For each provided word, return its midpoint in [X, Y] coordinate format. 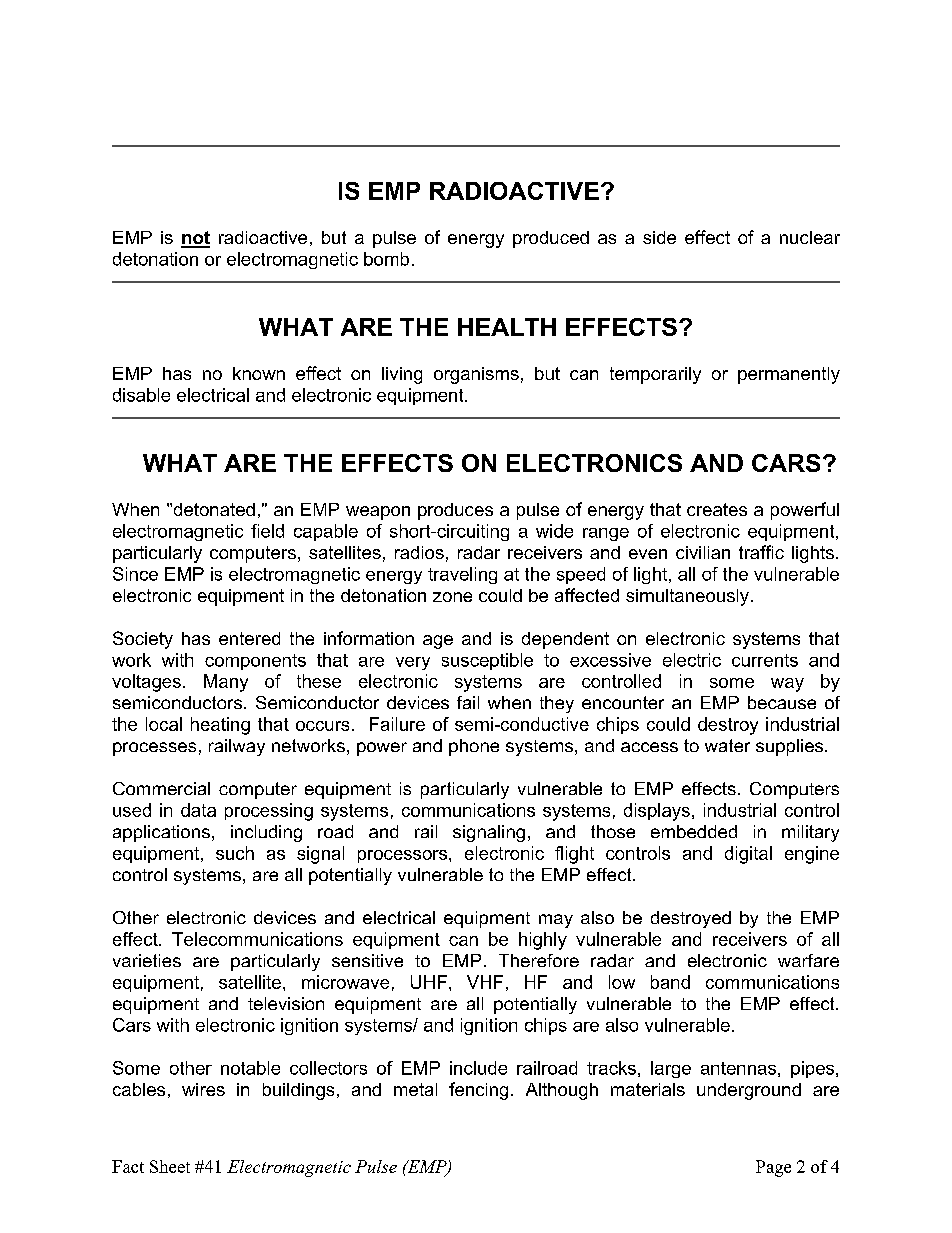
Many [226, 683]
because [782, 702]
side [659, 237]
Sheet [170, 1166]
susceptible [487, 661]
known [259, 373]
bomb [386, 259]
